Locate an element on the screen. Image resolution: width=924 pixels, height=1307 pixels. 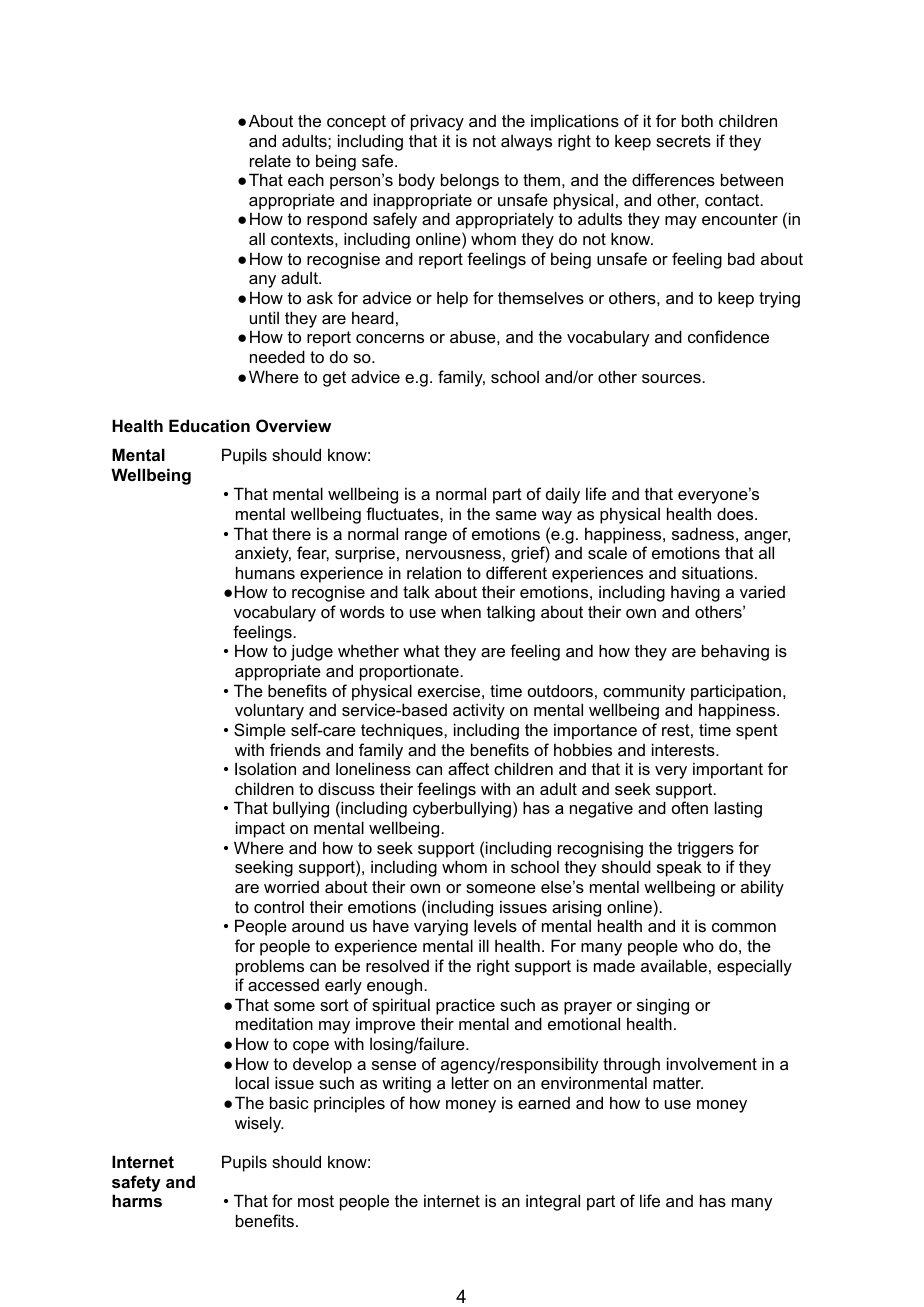
Education is located at coordinates (209, 425).
